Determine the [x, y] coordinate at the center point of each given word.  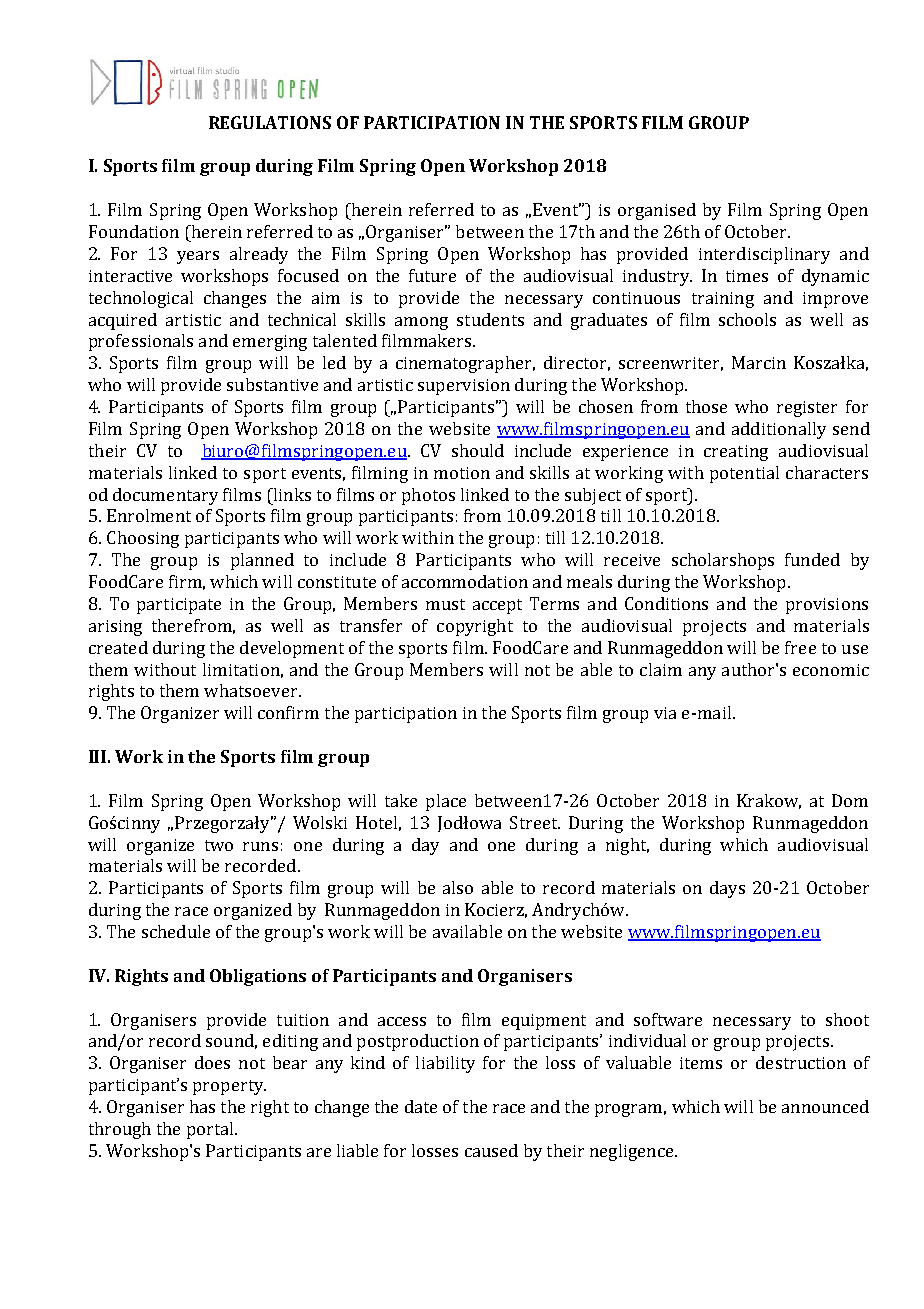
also [458, 887]
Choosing [143, 539]
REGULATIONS [270, 122]
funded [812, 559]
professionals [141, 342]
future [432, 275]
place [446, 802]
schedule [176, 931]
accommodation [465, 581]
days [727, 889]
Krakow [769, 801]
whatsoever [252, 690]
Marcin [759, 362]
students [490, 319]
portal [211, 1130]
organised [657, 211]
